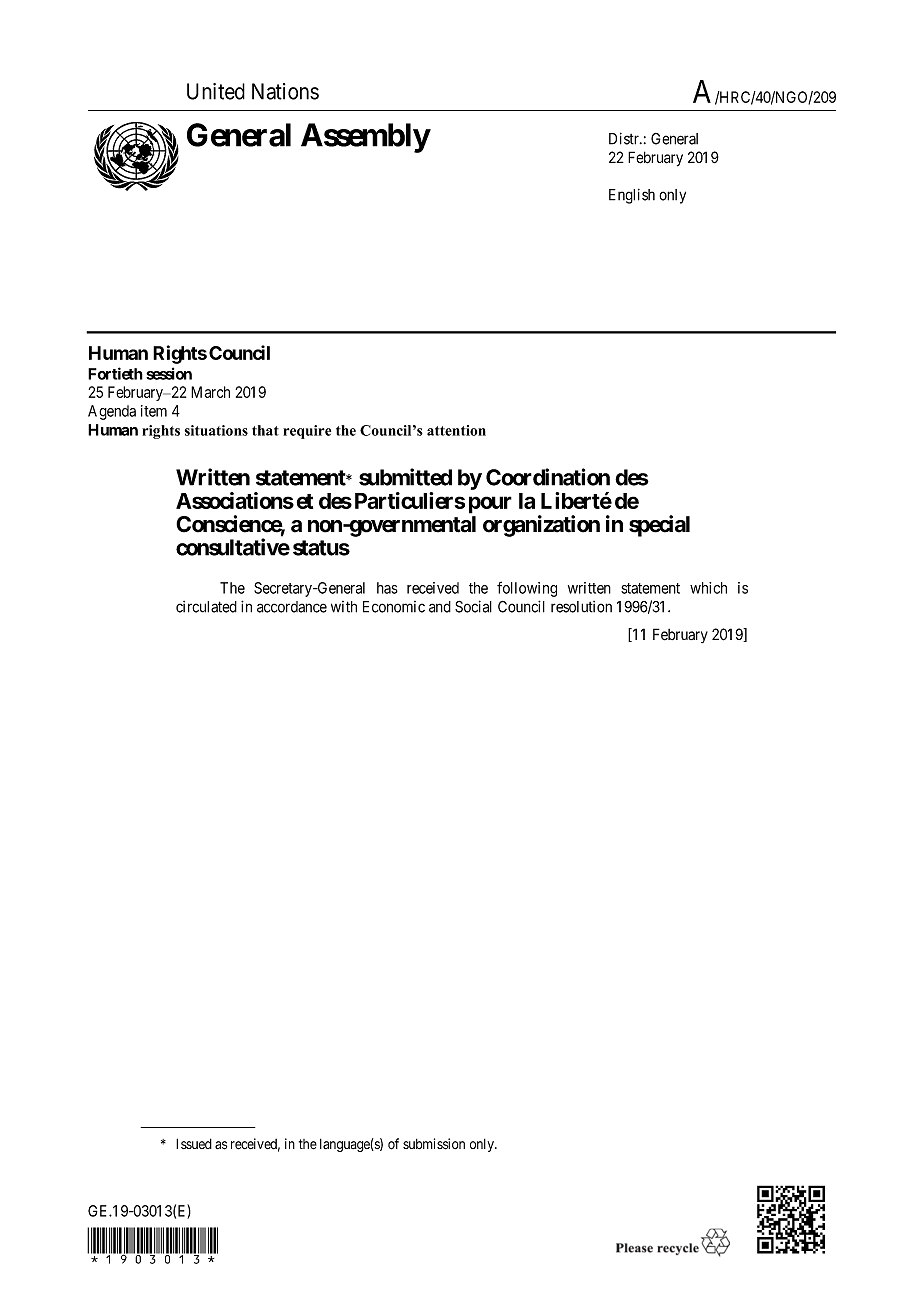 The height and width of the screenshot is (1308, 924). I want to click on resolution, so click(581, 607).
